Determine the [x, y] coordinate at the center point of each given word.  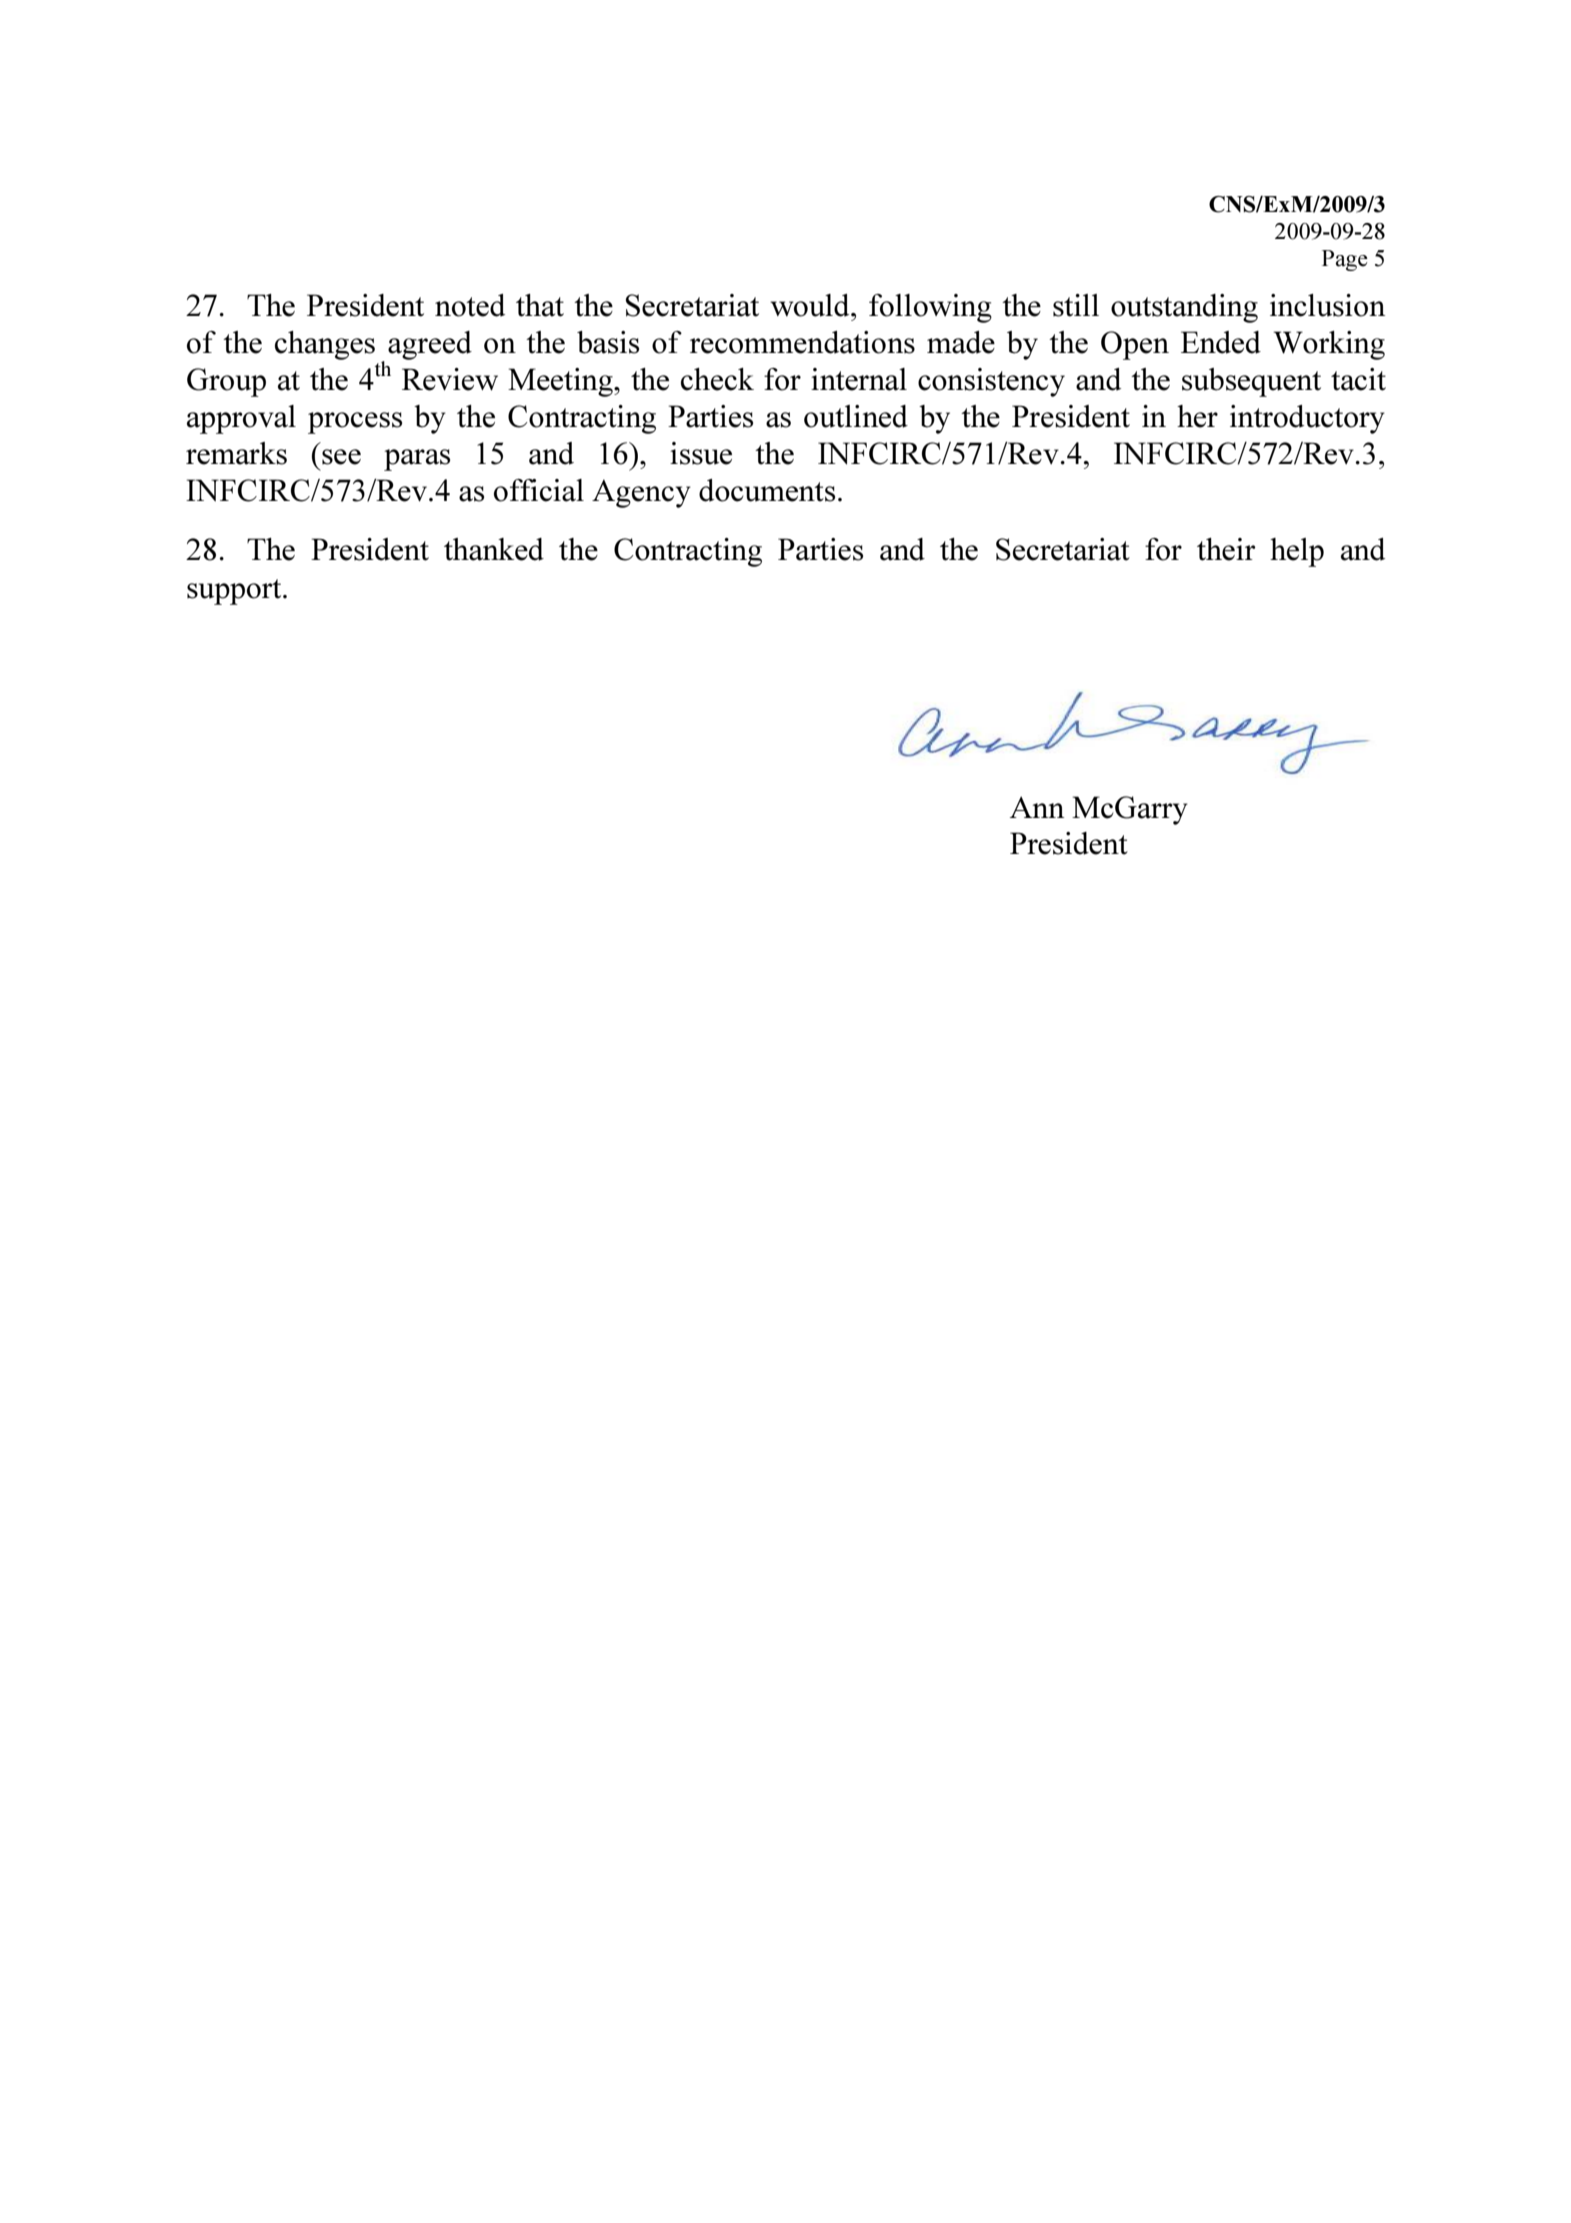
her [1197, 416]
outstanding [1184, 308]
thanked [494, 549]
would [811, 305]
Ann [1037, 807]
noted [470, 305]
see [341, 457]
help [1297, 552]
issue [701, 453]
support [235, 592]
